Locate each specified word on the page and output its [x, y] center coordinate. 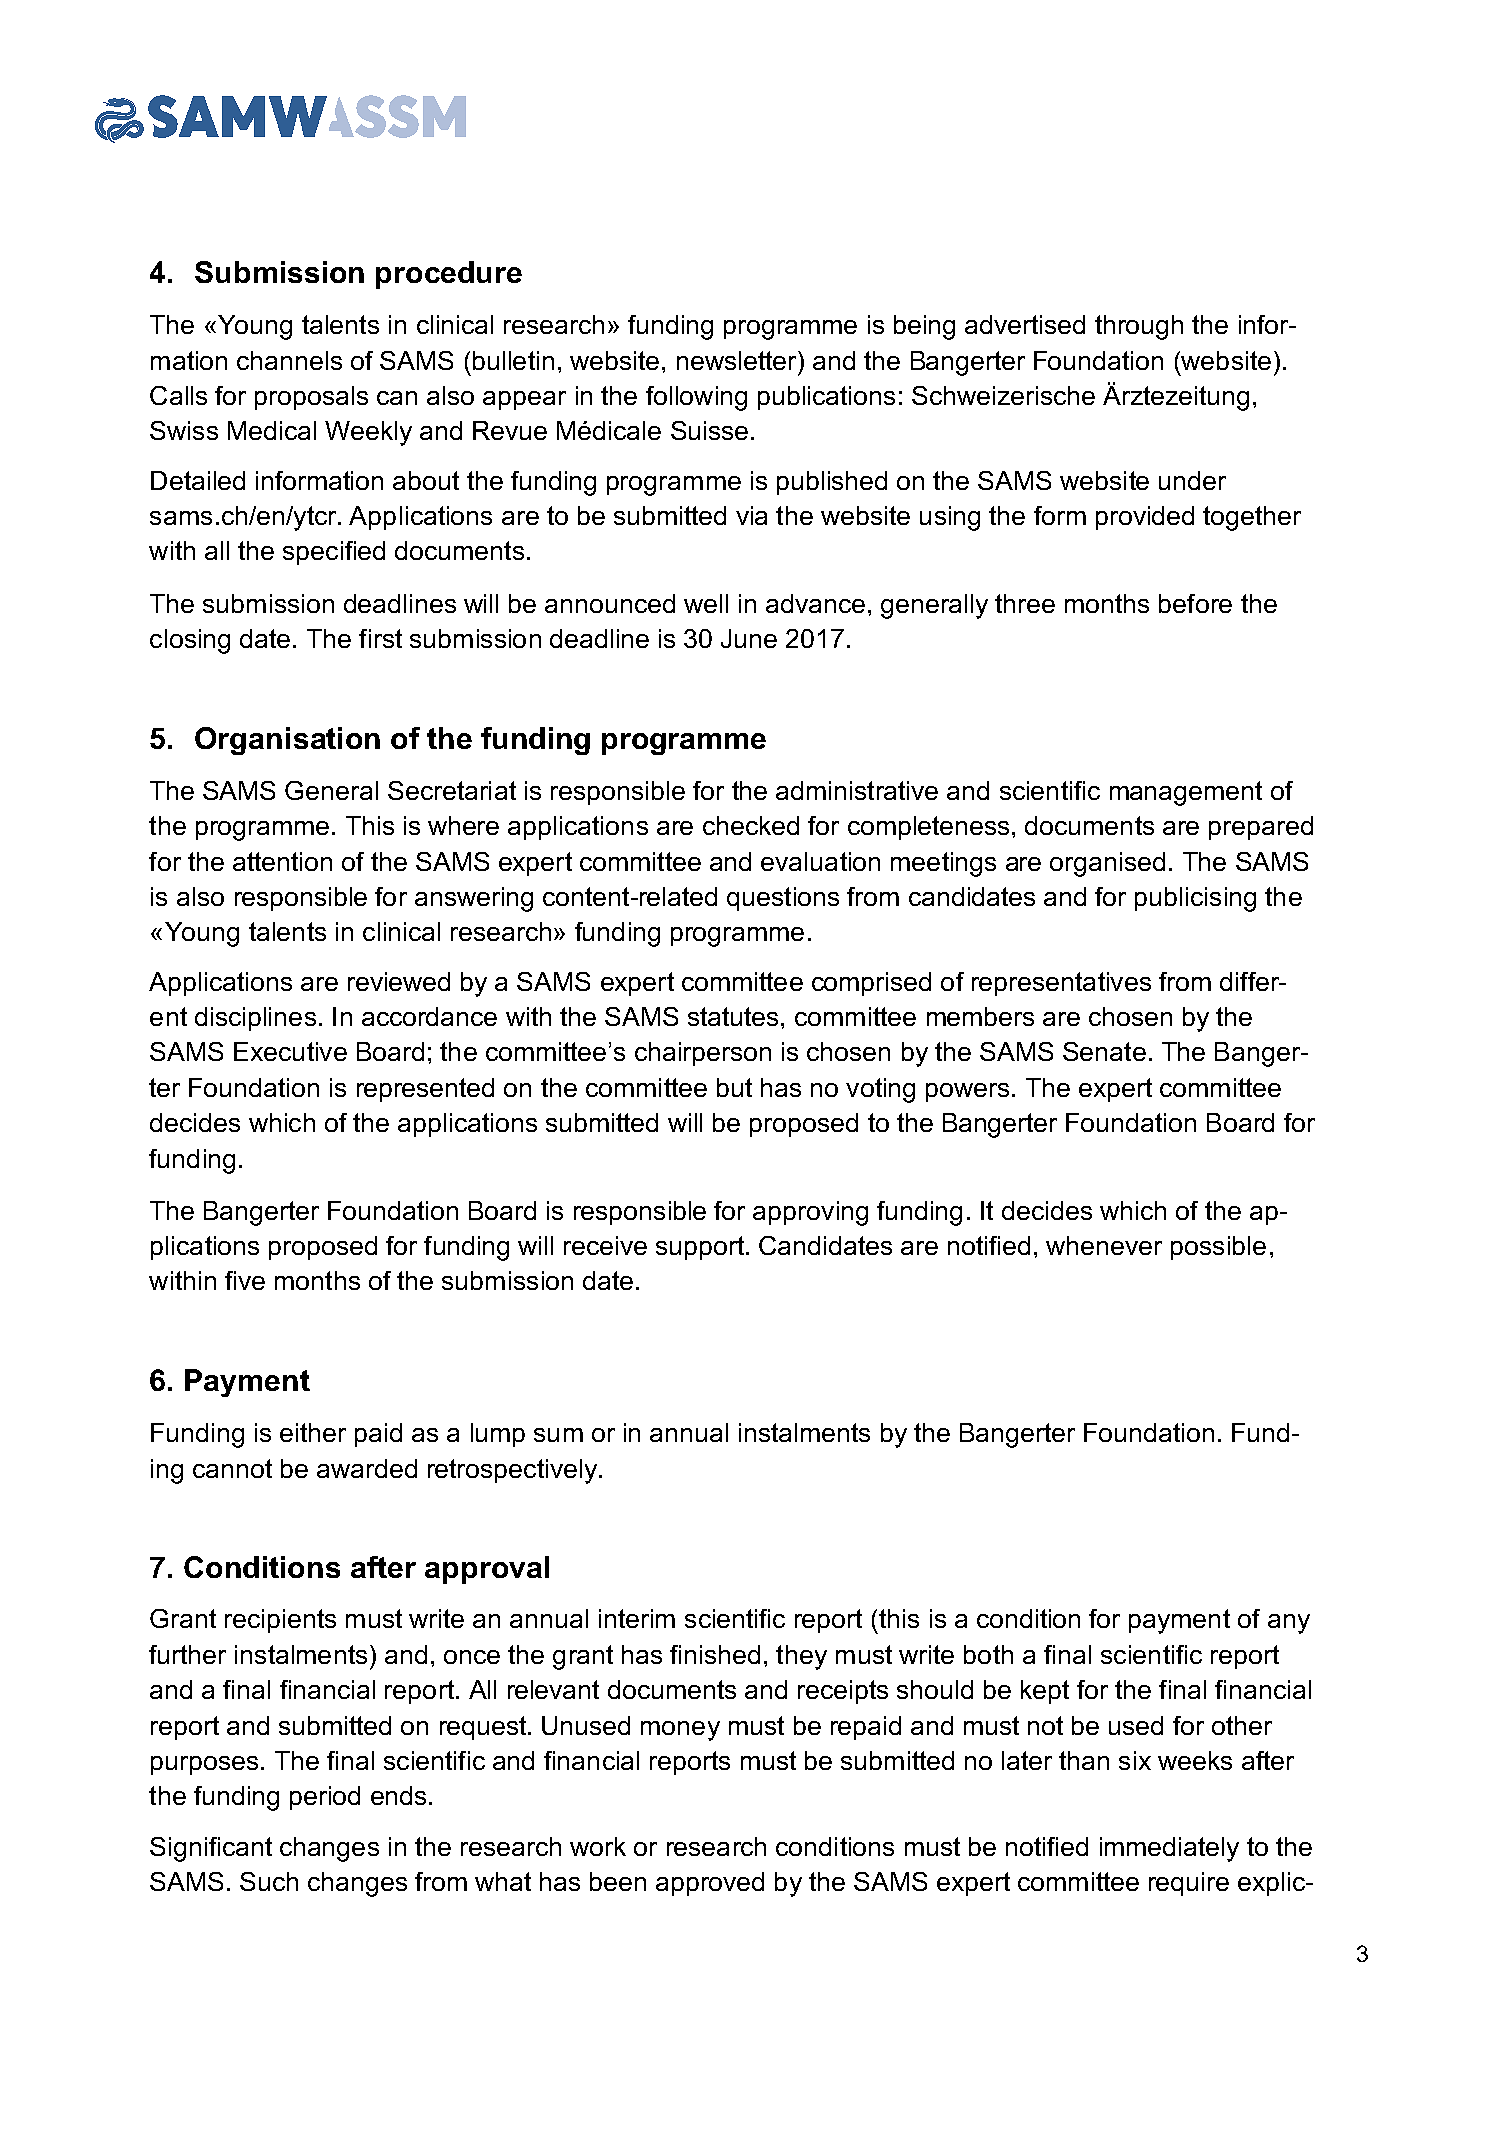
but [734, 1087]
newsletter [738, 360]
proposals [311, 398]
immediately [1169, 1849]
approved [710, 1884]
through [1139, 327]
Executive [290, 1051]
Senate [1104, 1051]
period [325, 1798]
